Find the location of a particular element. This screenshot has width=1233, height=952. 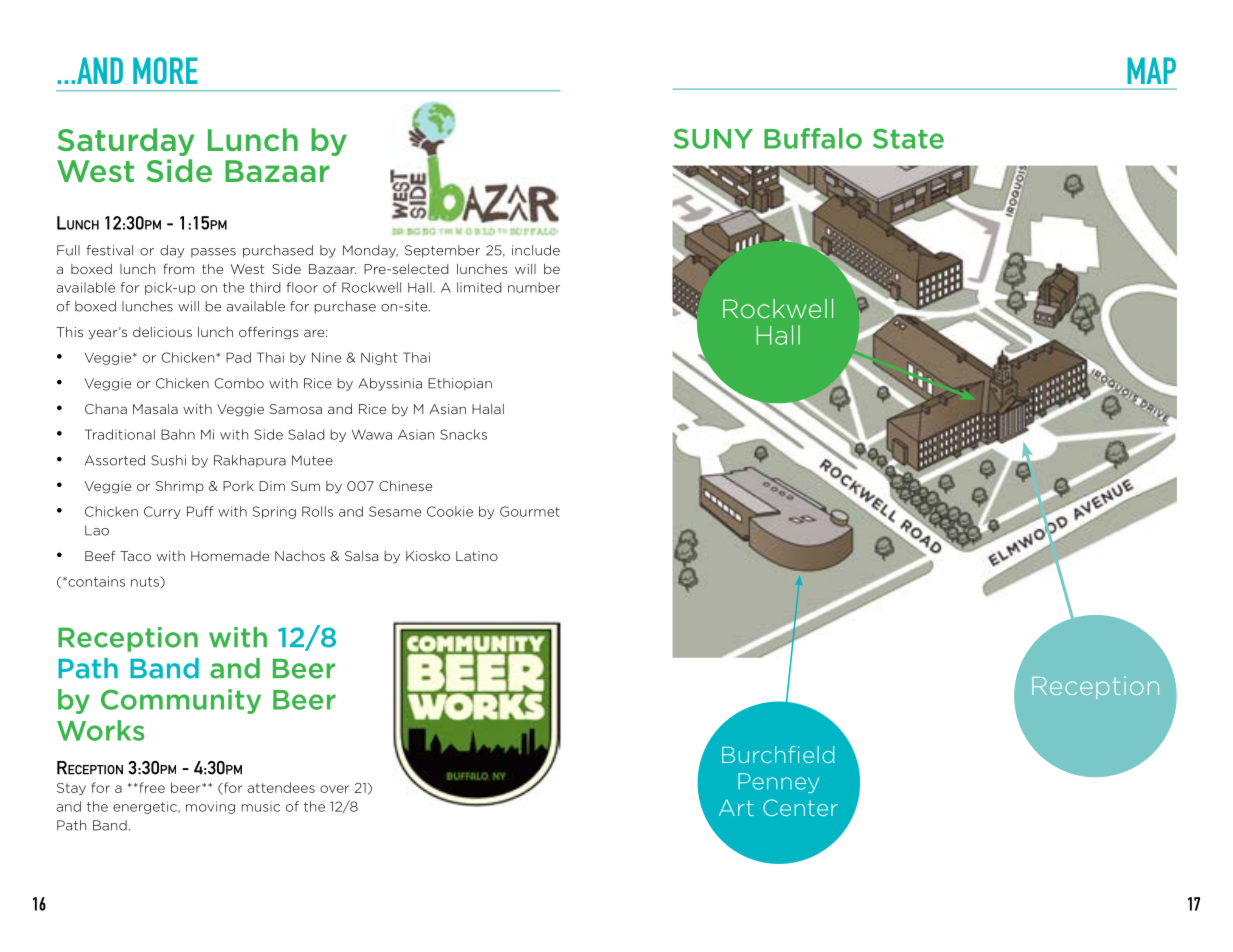

free is located at coordinates (151, 787).
